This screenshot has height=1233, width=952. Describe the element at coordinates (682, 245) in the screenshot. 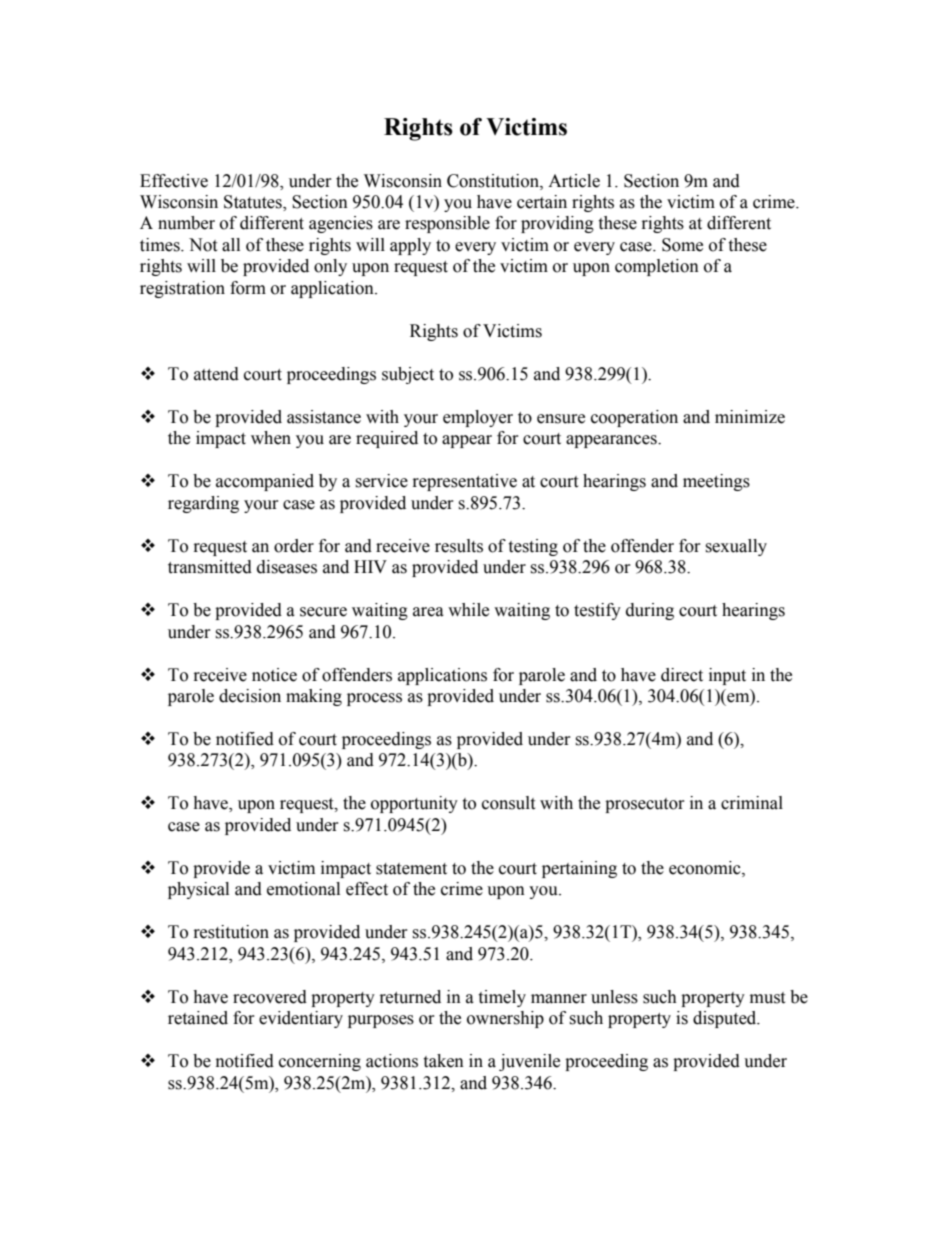

I see `Some` at that location.
